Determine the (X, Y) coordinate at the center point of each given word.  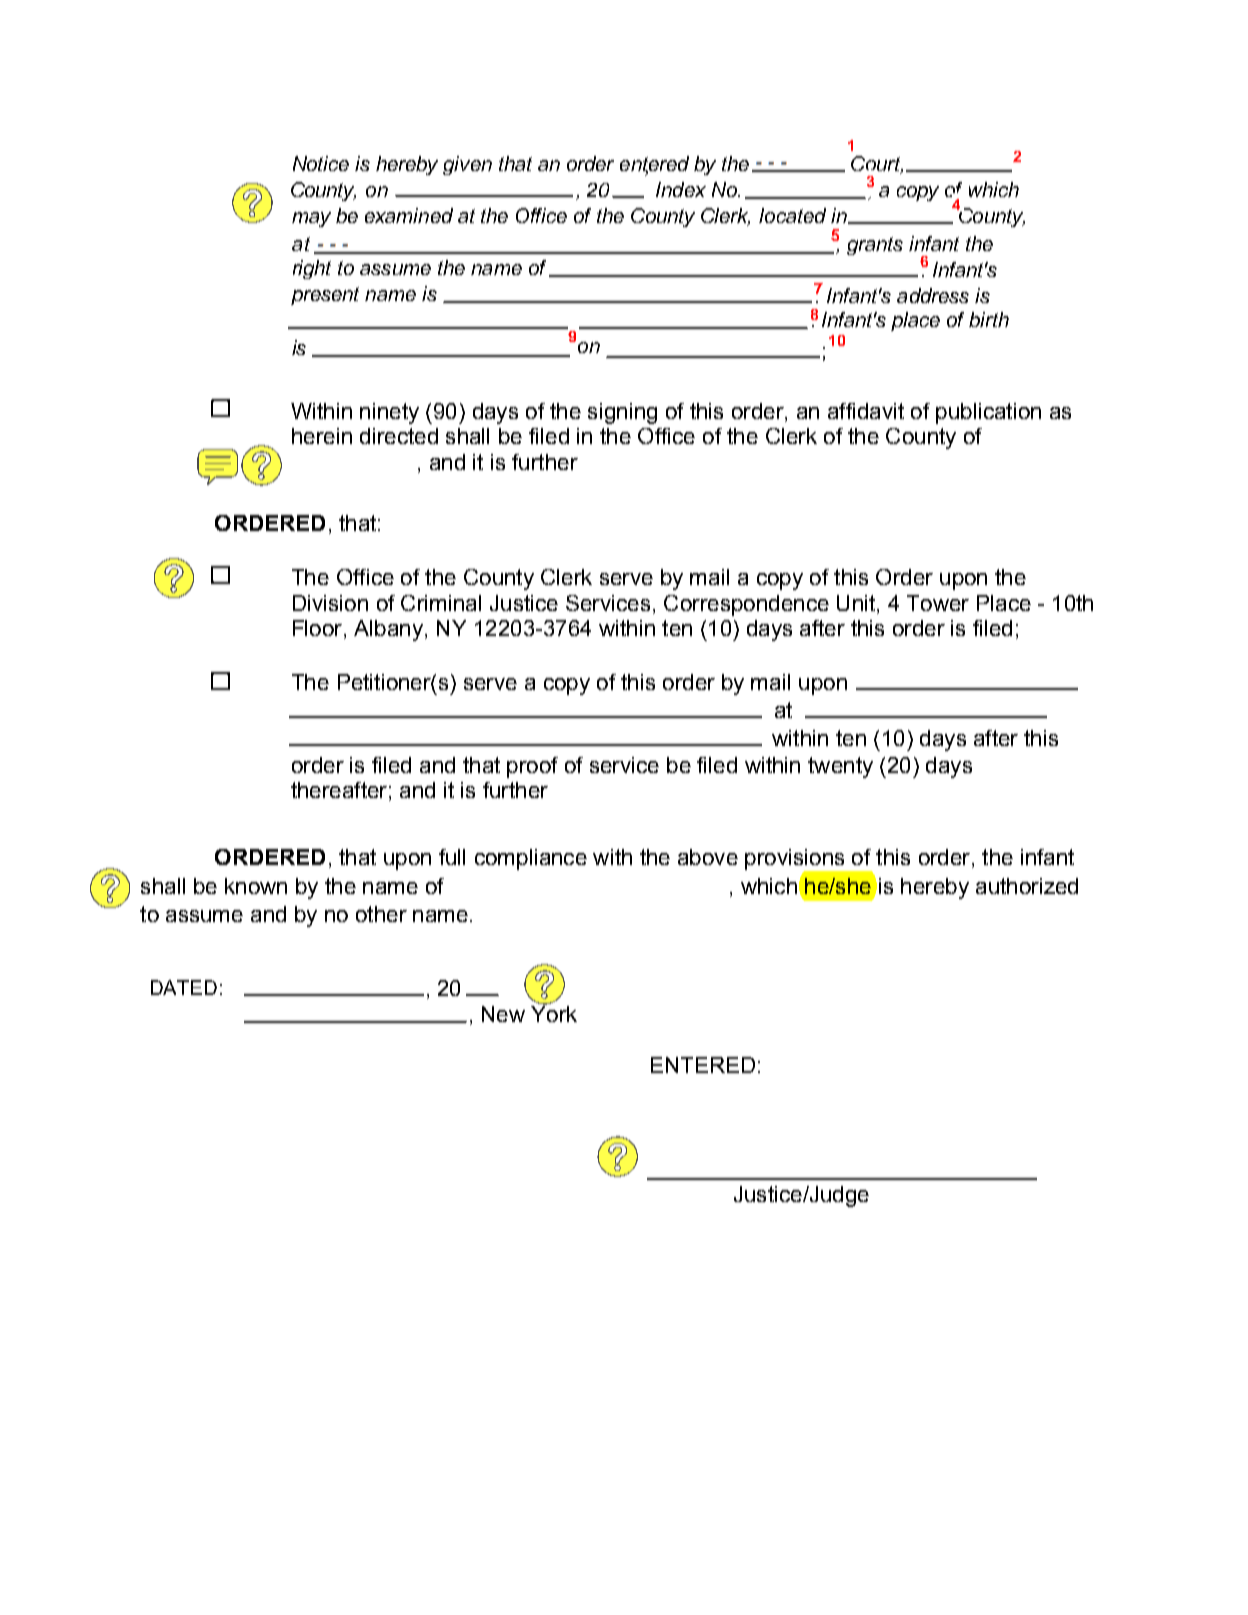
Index (681, 189)
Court (877, 165)
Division (330, 603)
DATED (184, 987)
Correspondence (746, 605)
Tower (938, 603)
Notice (321, 163)
